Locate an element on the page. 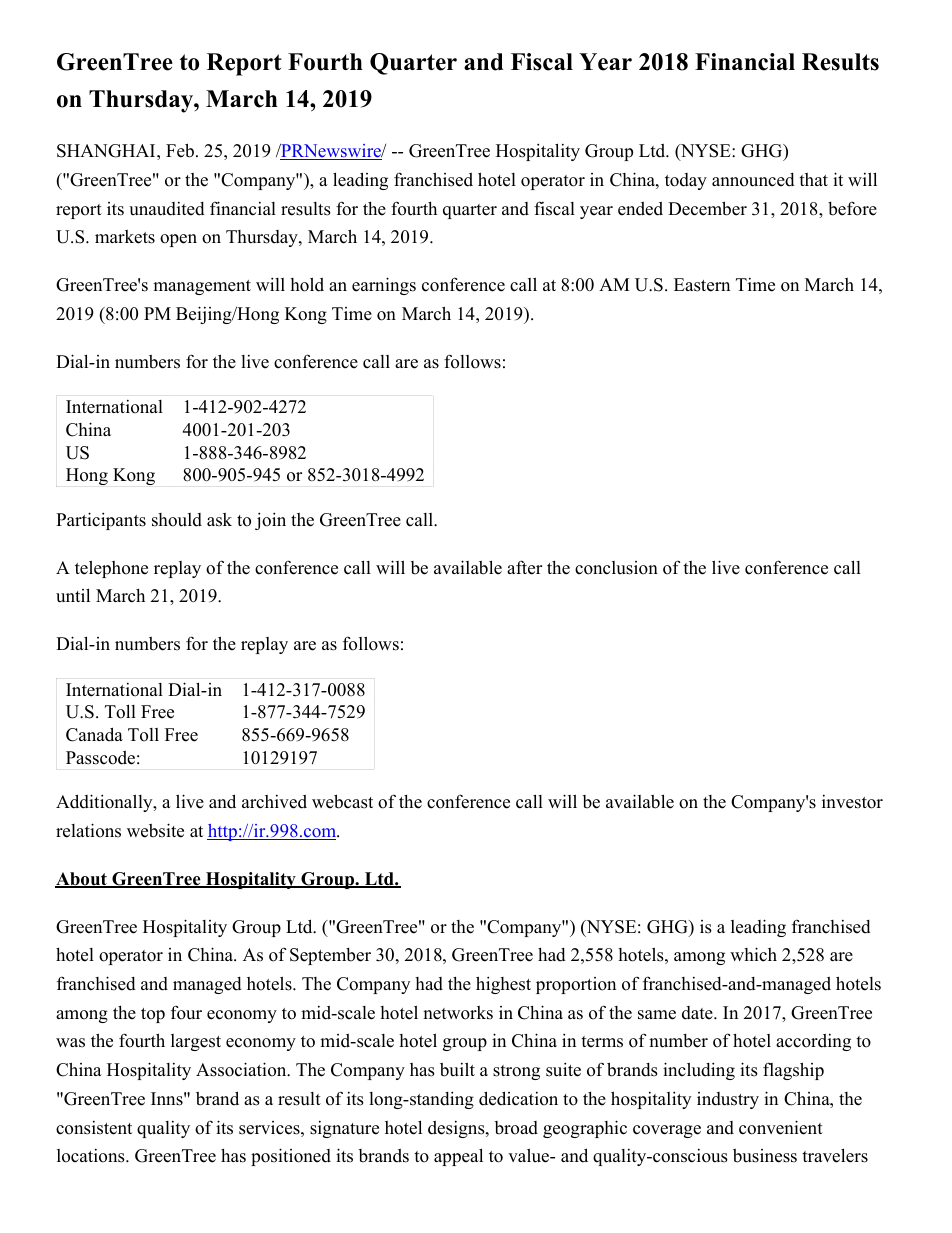 Image resolution: width=952 pixels, height=1233 pixels. earnings is located at coordinates (384, 286).
